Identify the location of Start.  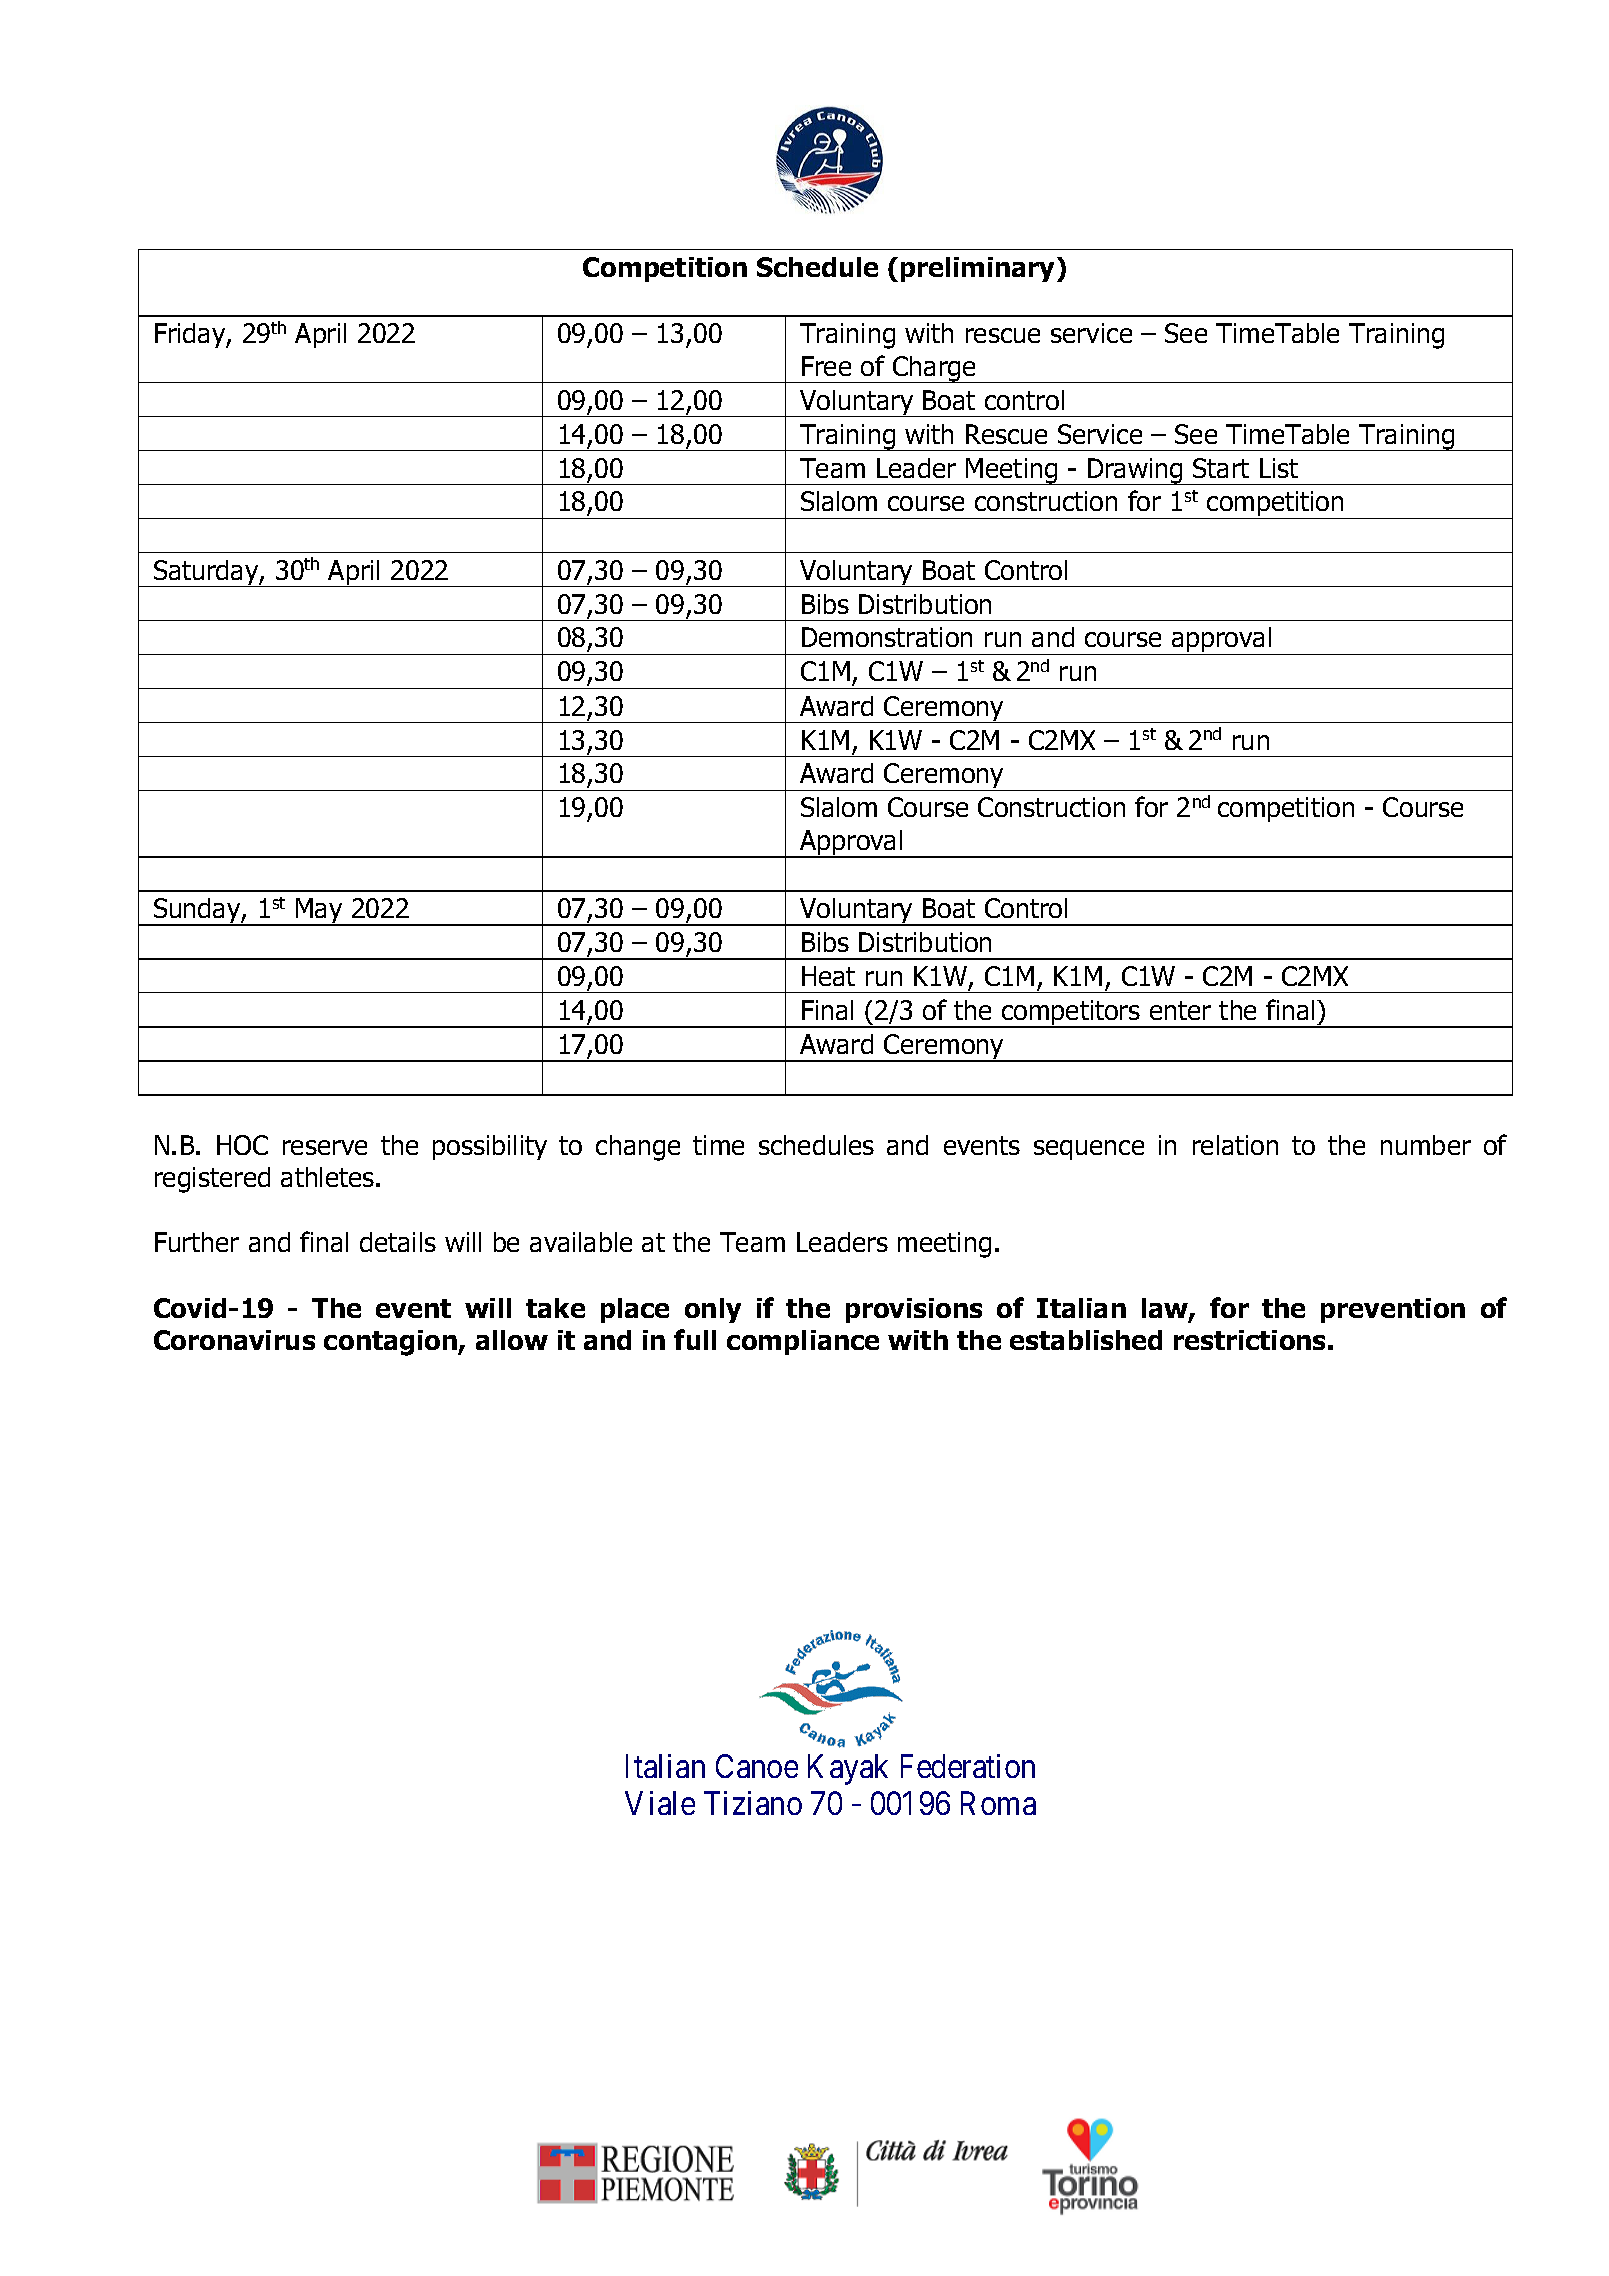
(1221, 468).
